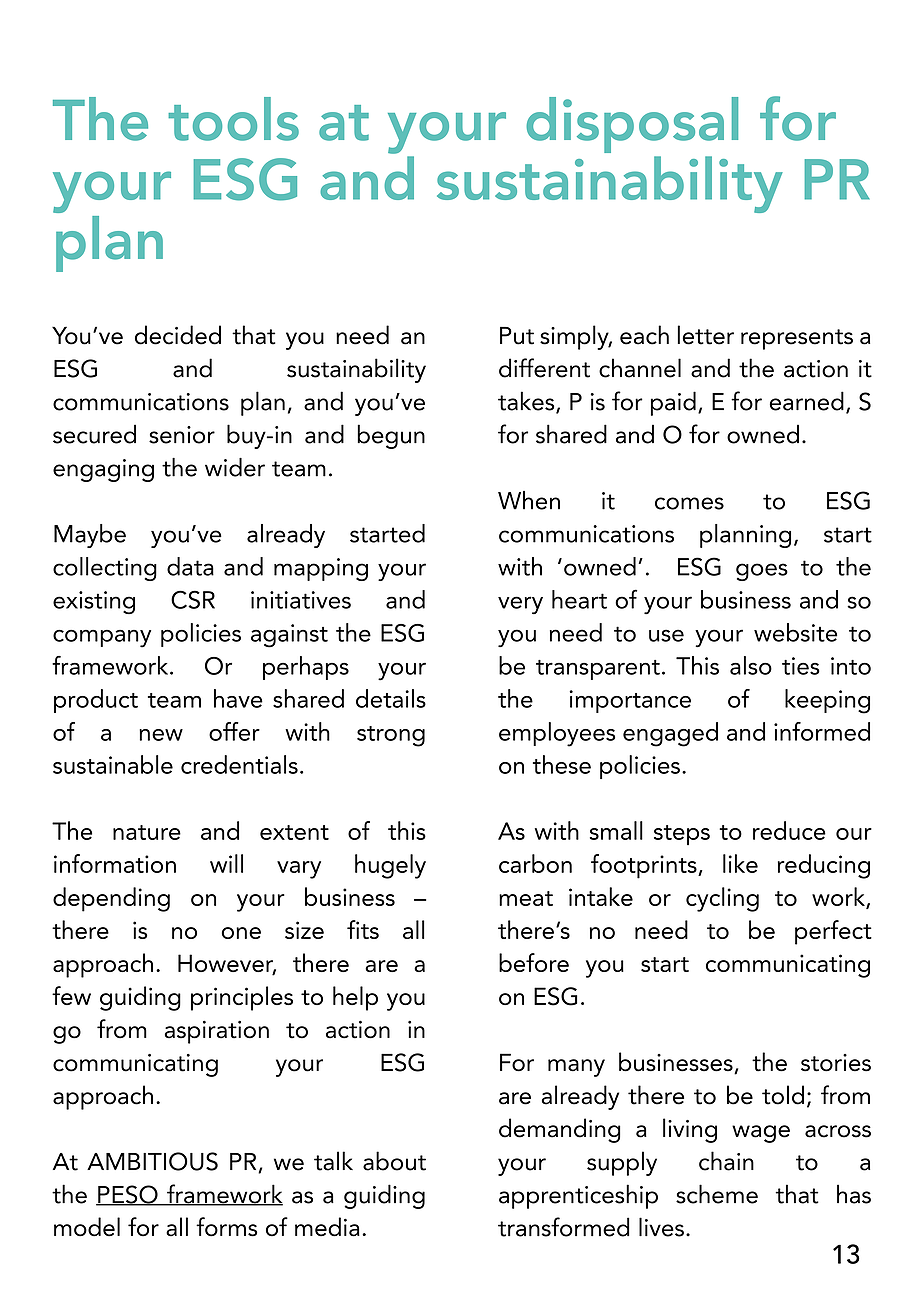 Image resolution: width=924 pixels, height=1311 pixels. Describe the element at coordinates (706, 335) in the document. I see `letter` at that location.
